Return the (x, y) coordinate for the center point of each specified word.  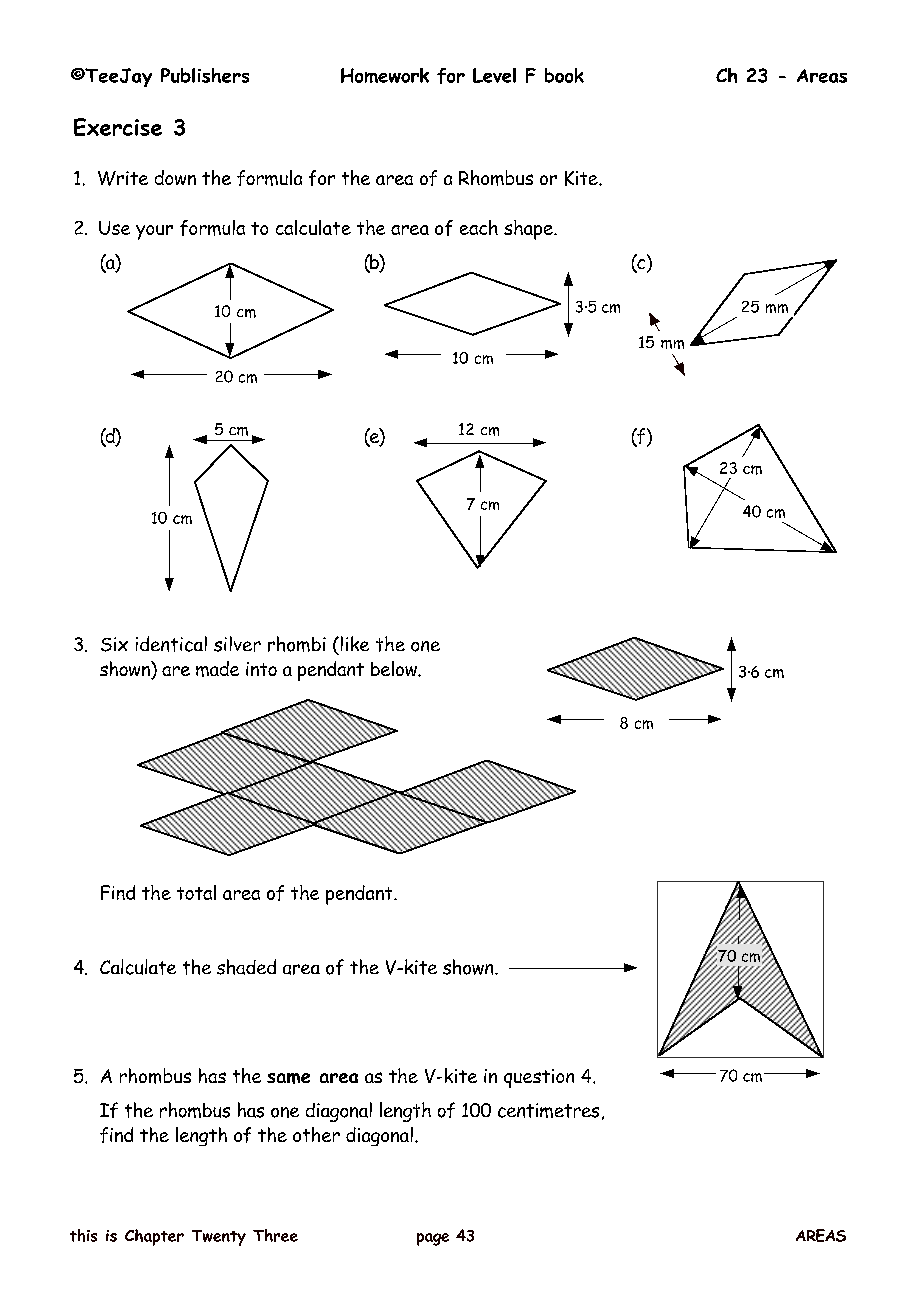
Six (114, 644)
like (353, 643)
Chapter (154, 1237)
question (539, 1078)
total (196, 892)
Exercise (118, 127)
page (433, 1239)
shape (529, 230)
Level (494, 75)
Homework (385, 75)
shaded (246, 967)
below (395, 668)
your (154, 232)
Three (275, 1235)
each (479, 227)
